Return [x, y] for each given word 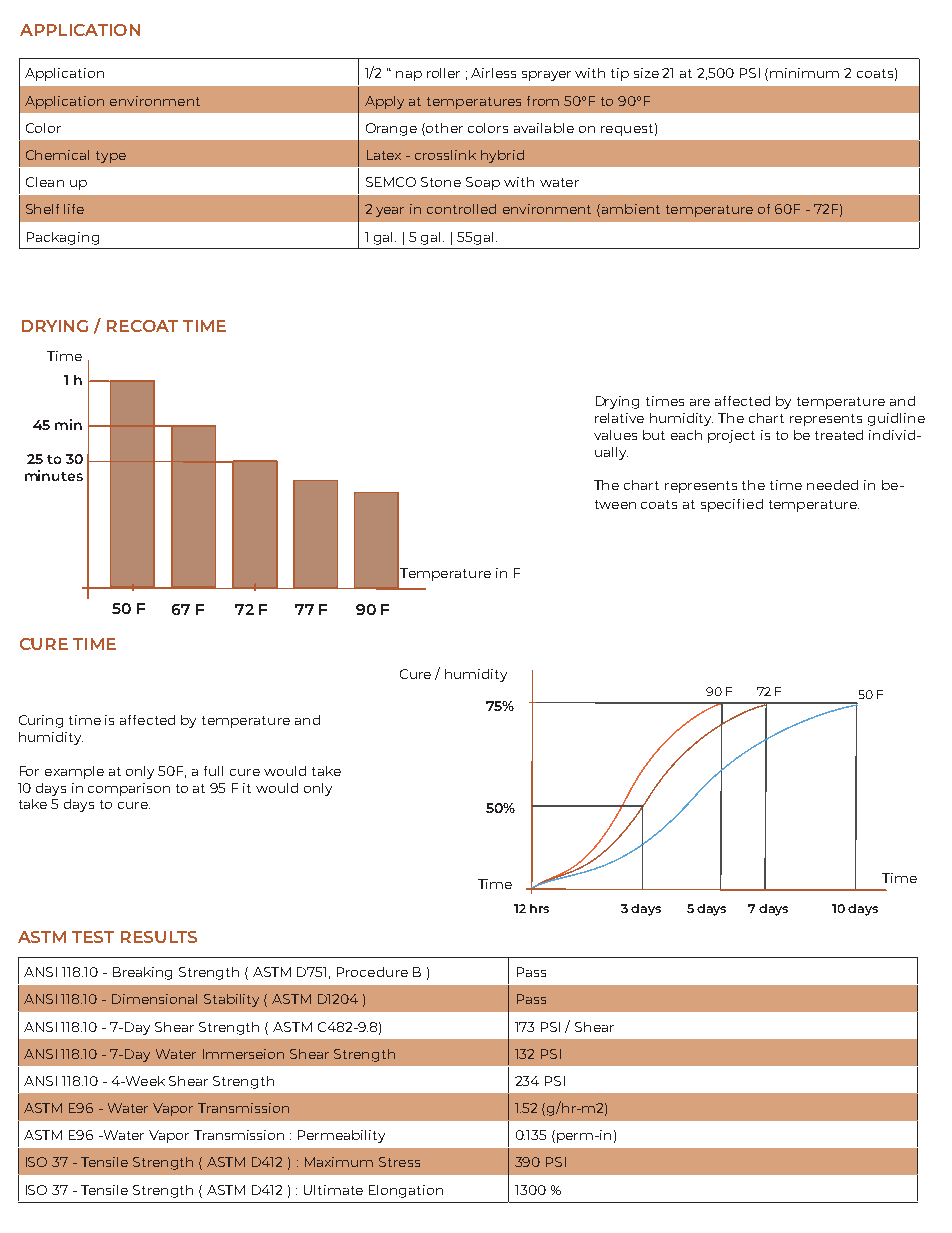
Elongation [406, 1191]
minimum [804, 73]
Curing [41, 721]
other [443, 128]
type [111, 157]
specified [732, 505]
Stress [399, 1162]
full [213, 771]
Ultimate [333, 1190]
